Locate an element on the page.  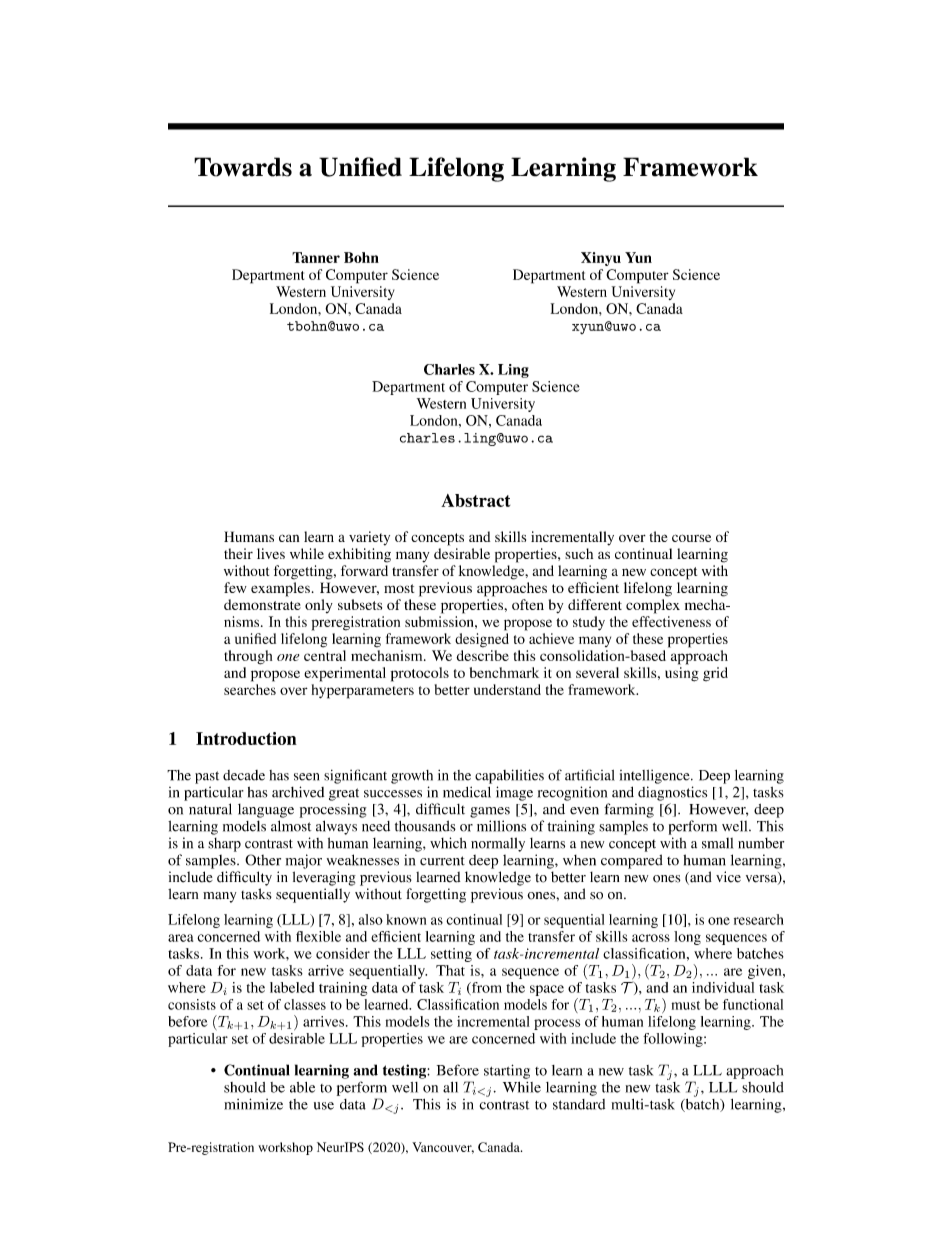
Towards is located at coordinates (243, 167).
